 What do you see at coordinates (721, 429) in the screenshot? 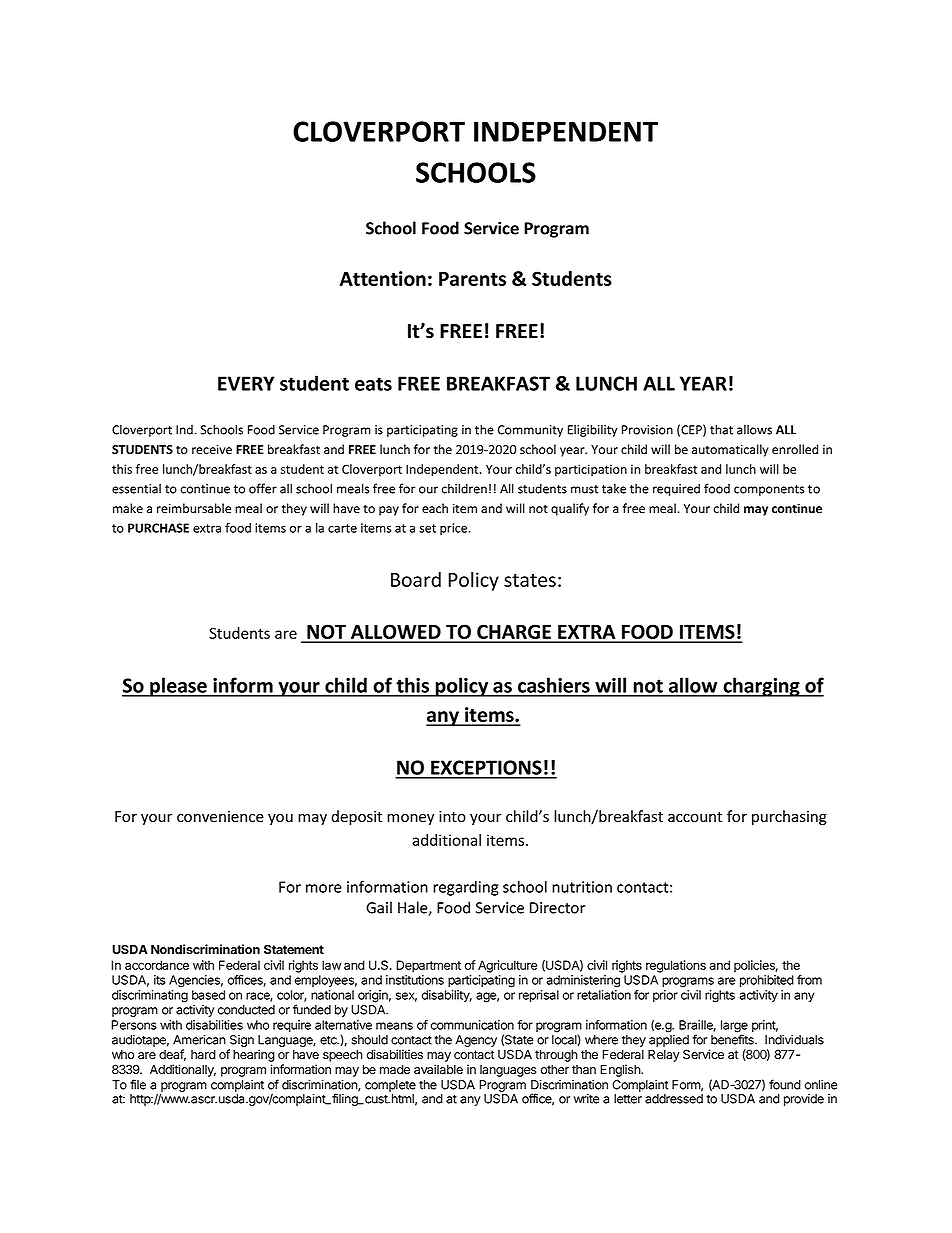
I see `that` at bounding box center [721, 429].
